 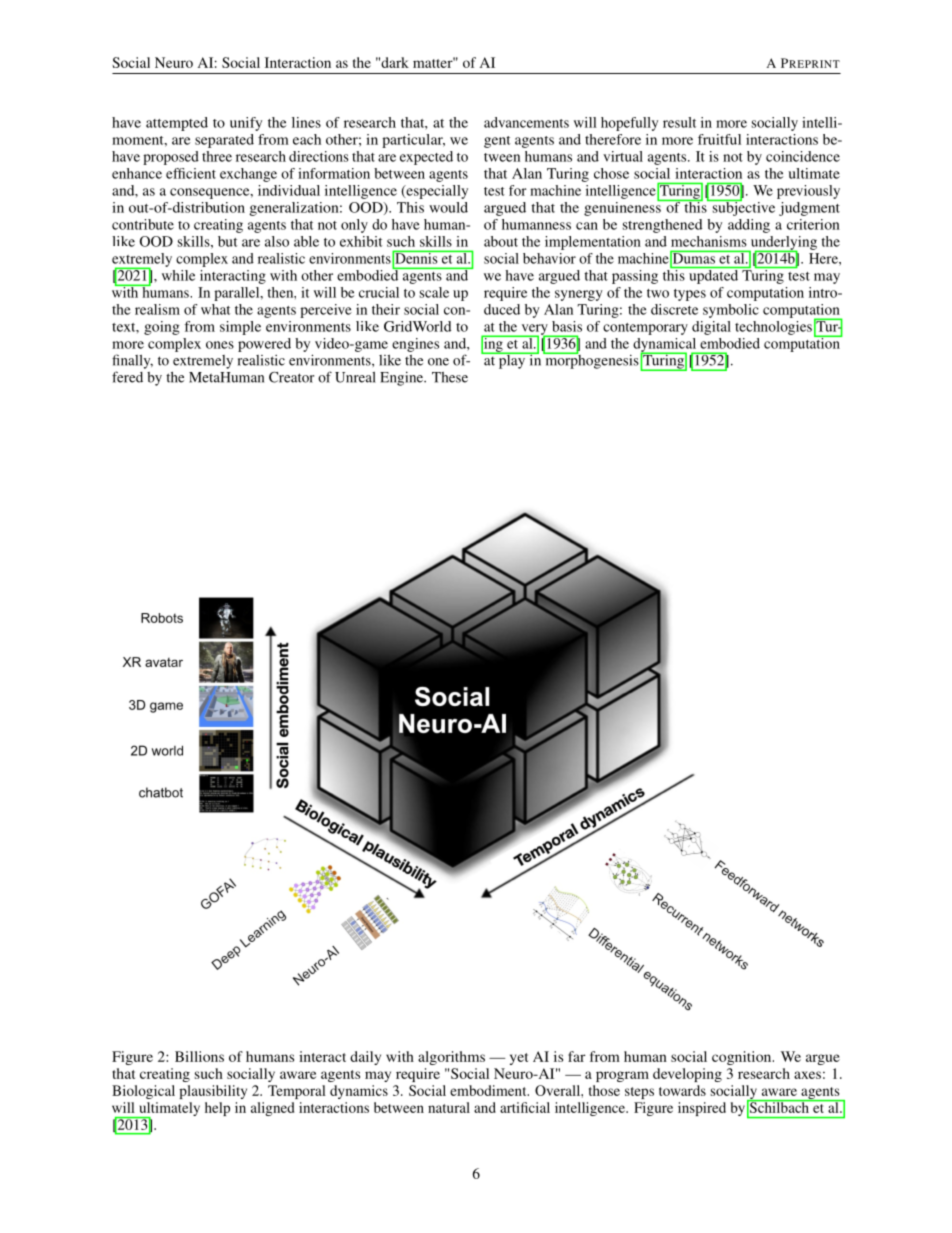 What do you see at coordinates (199, 1056) in the screenshot?
I see `Billions` at bounding box center [199, 1056].
